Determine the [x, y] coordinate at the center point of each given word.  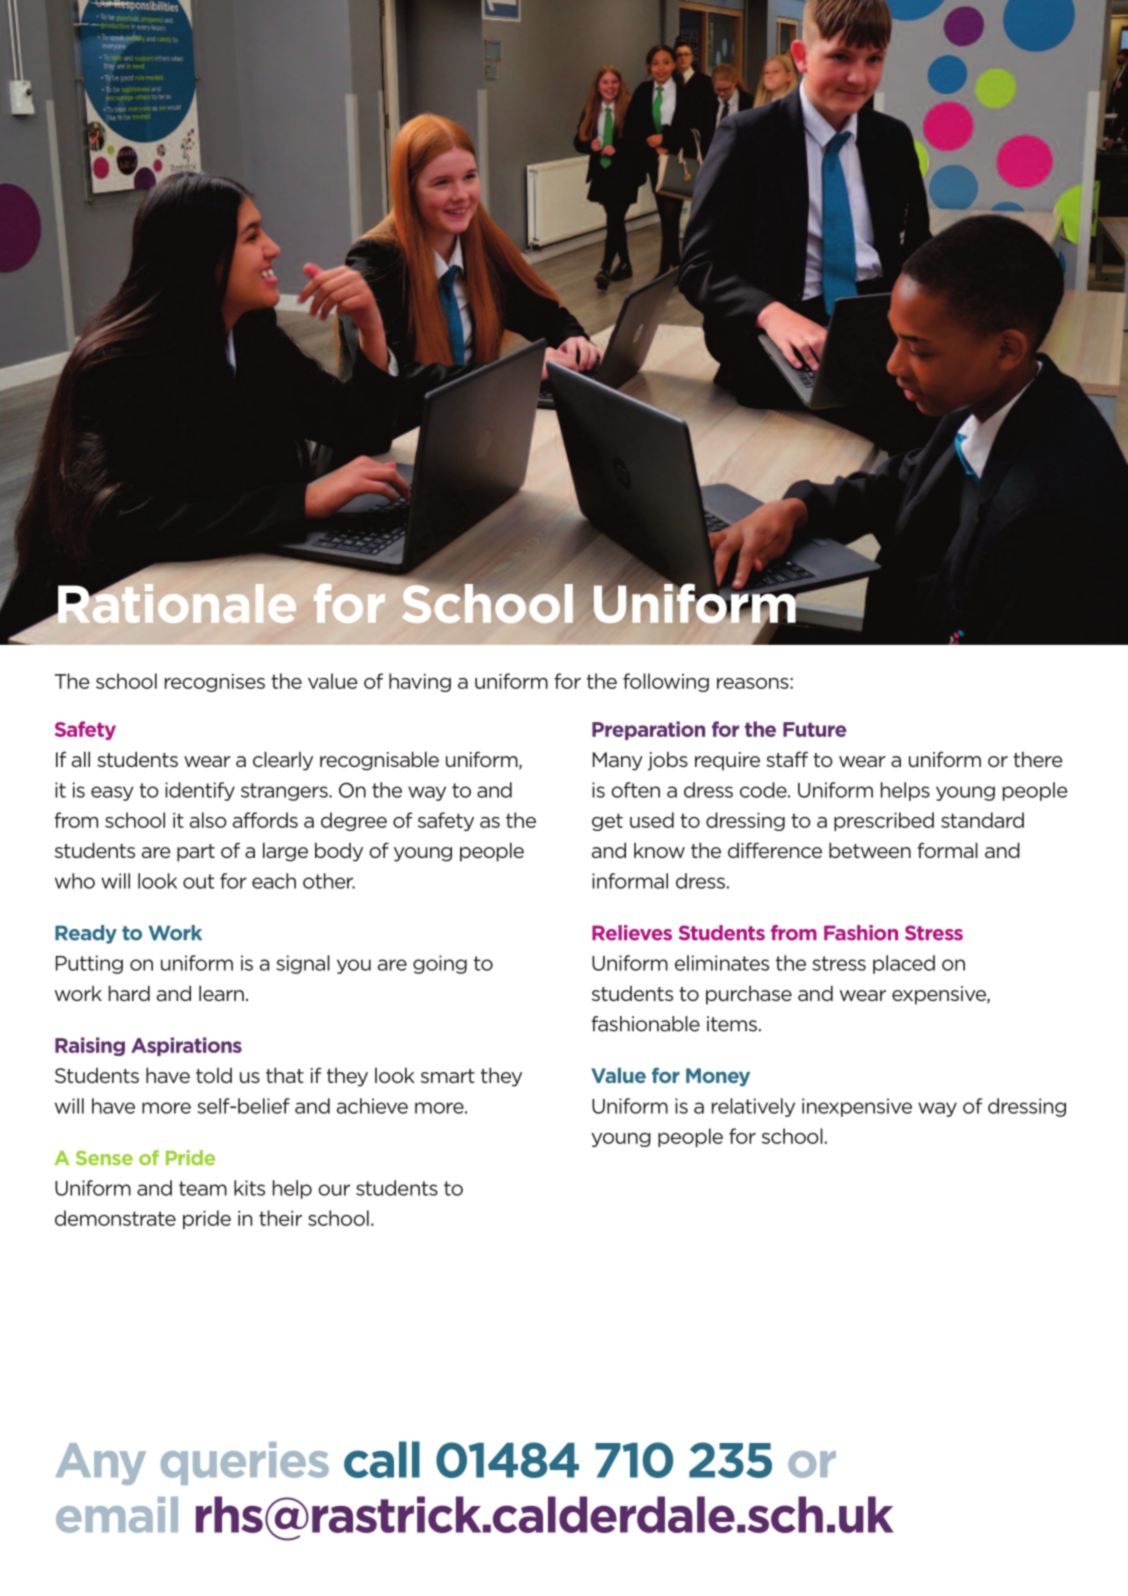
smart [448, 1076]
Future [815, 729]
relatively [753, 1107]
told [214, 1075]
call [382, 1459]
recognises [215, 683]
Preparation [648, 730]
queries [245, 1463]
